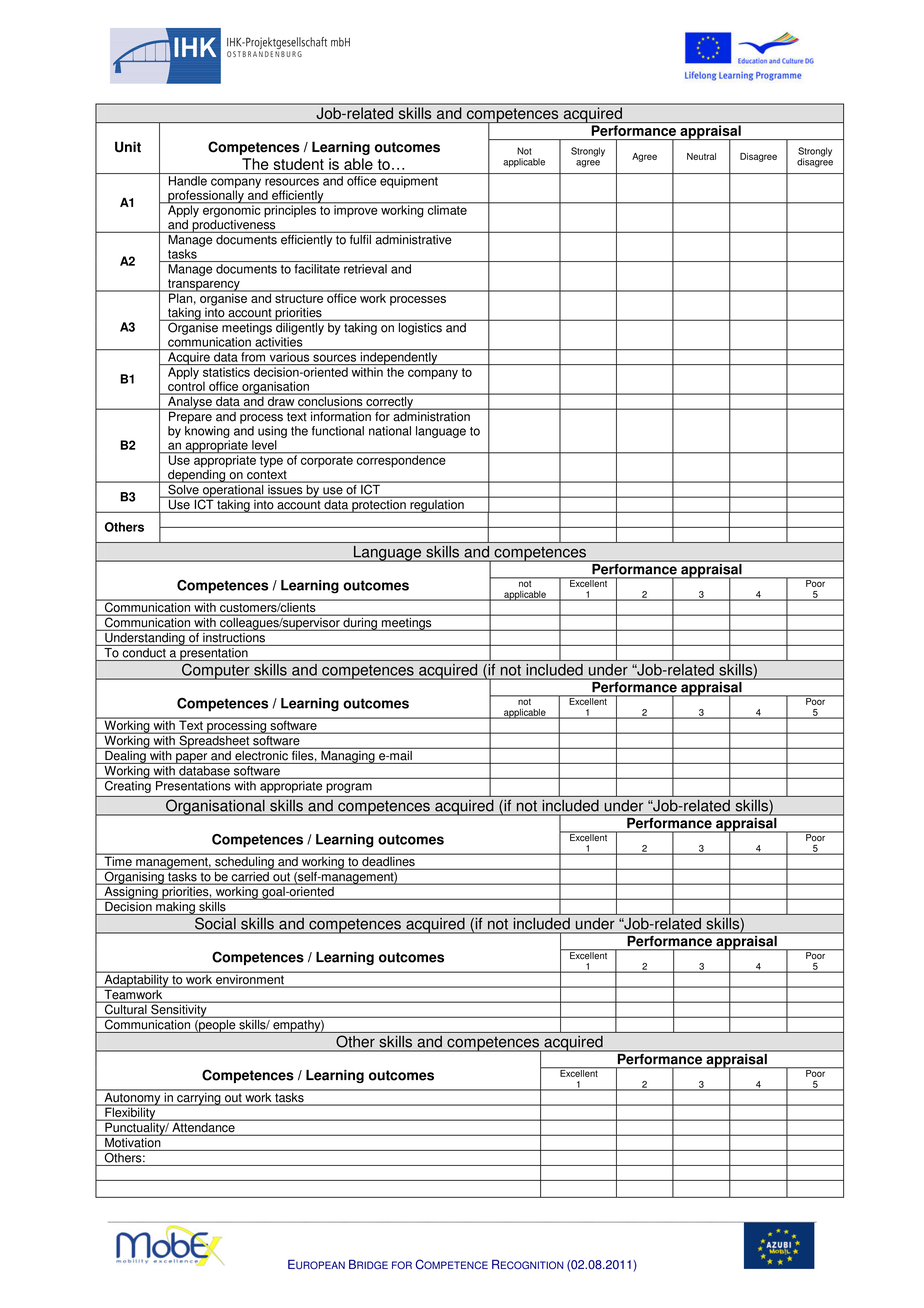  Describe the element at coordinates (203, 1126) in the screenshot. I see `Attendance` at that location.
